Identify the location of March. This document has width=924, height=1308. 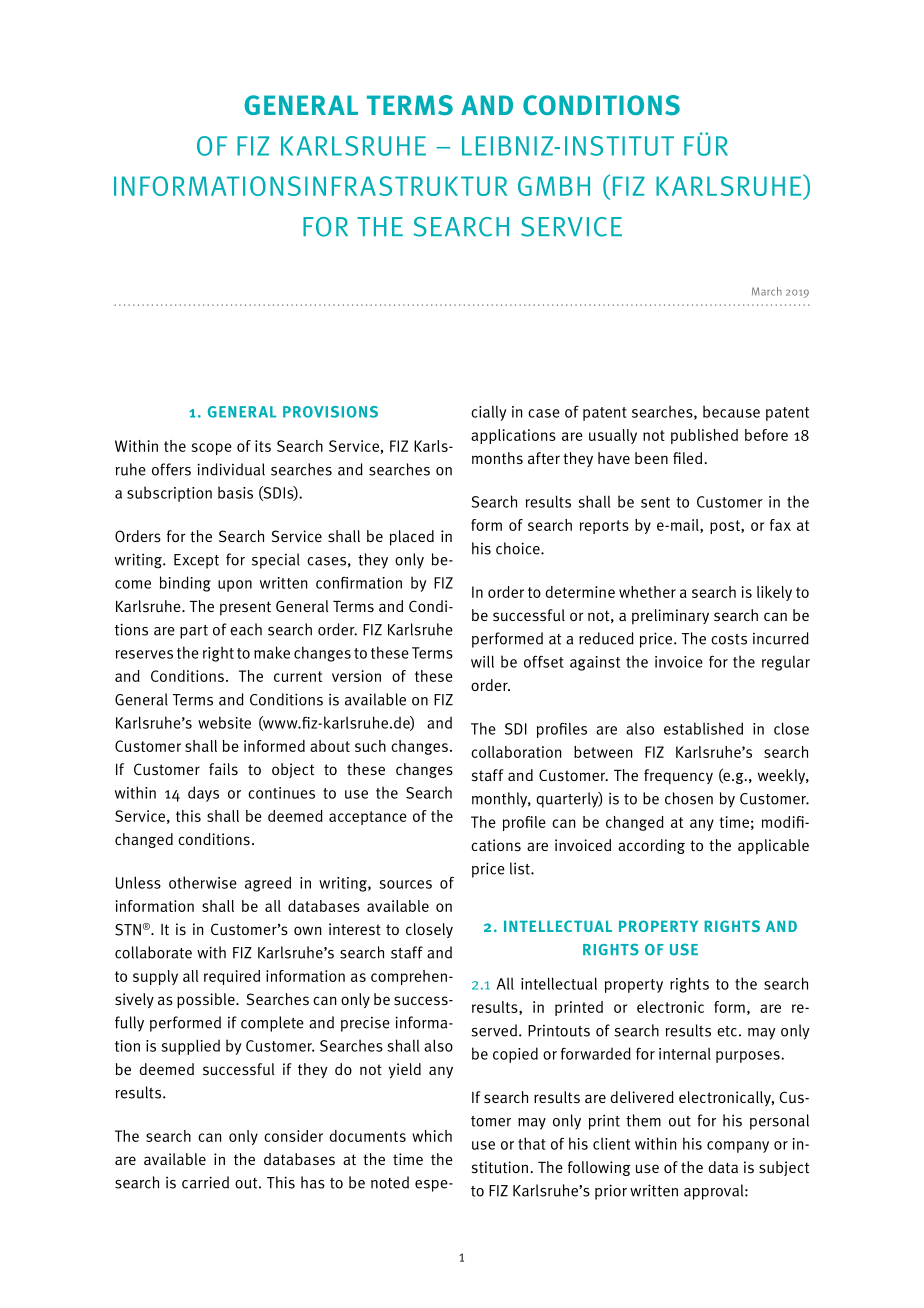
(767, 291).
